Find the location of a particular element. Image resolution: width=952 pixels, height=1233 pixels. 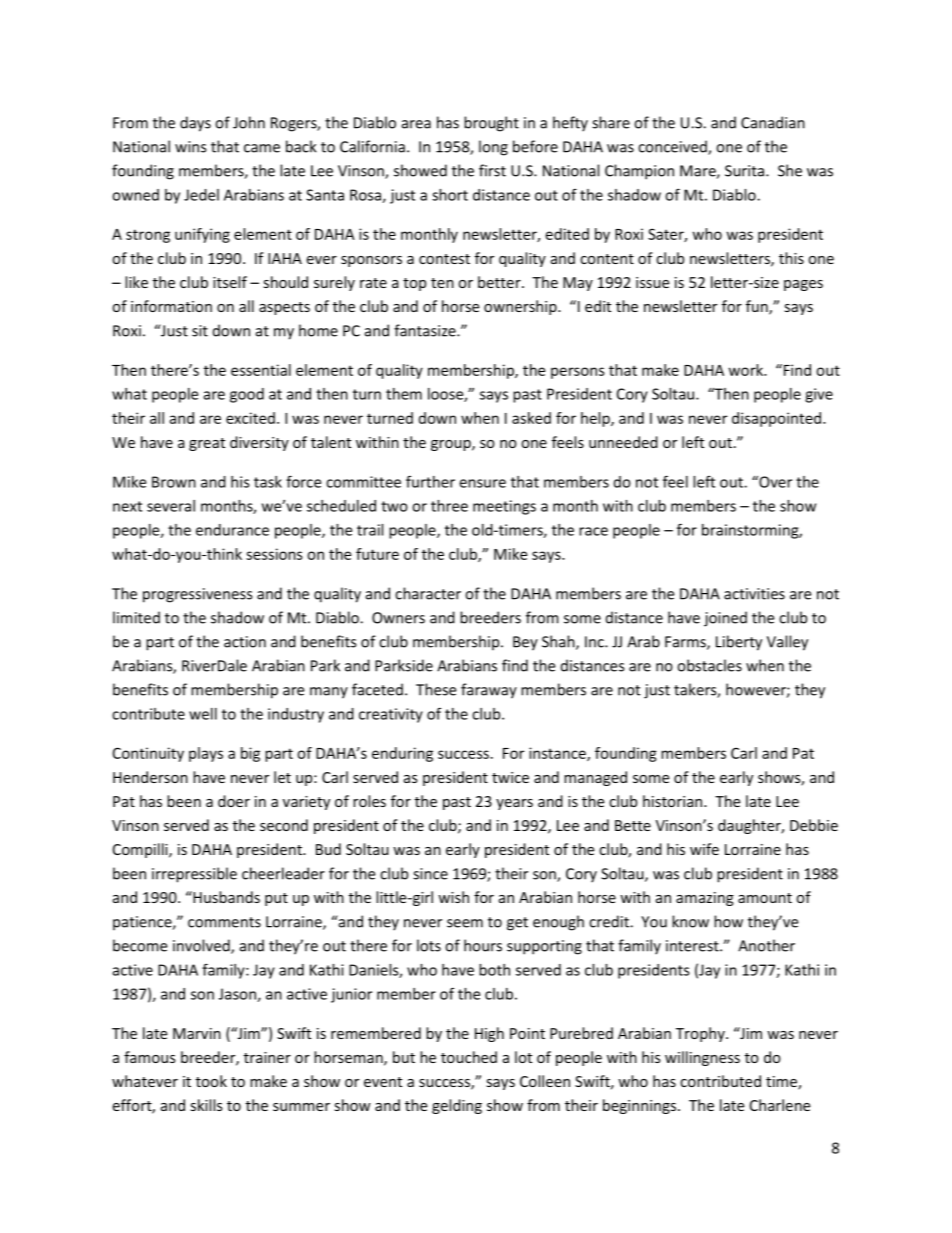

wins is located at coordinates (190, 147).
